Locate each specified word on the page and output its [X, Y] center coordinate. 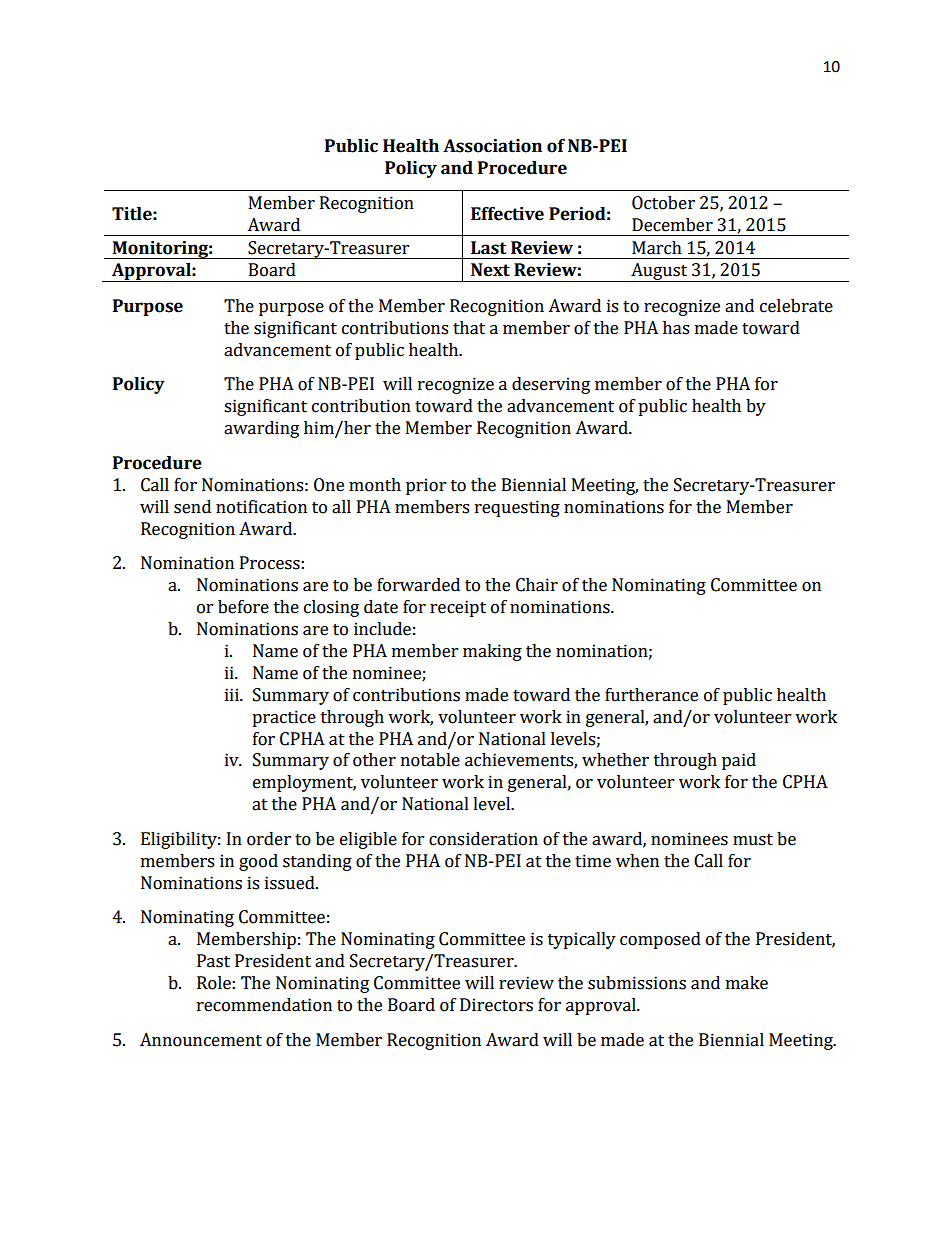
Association [492, 146]
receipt [458, 608]
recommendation [264, 1005]
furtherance [651, 695]
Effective [507, 214]
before [243, 607]
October [663, 203]
